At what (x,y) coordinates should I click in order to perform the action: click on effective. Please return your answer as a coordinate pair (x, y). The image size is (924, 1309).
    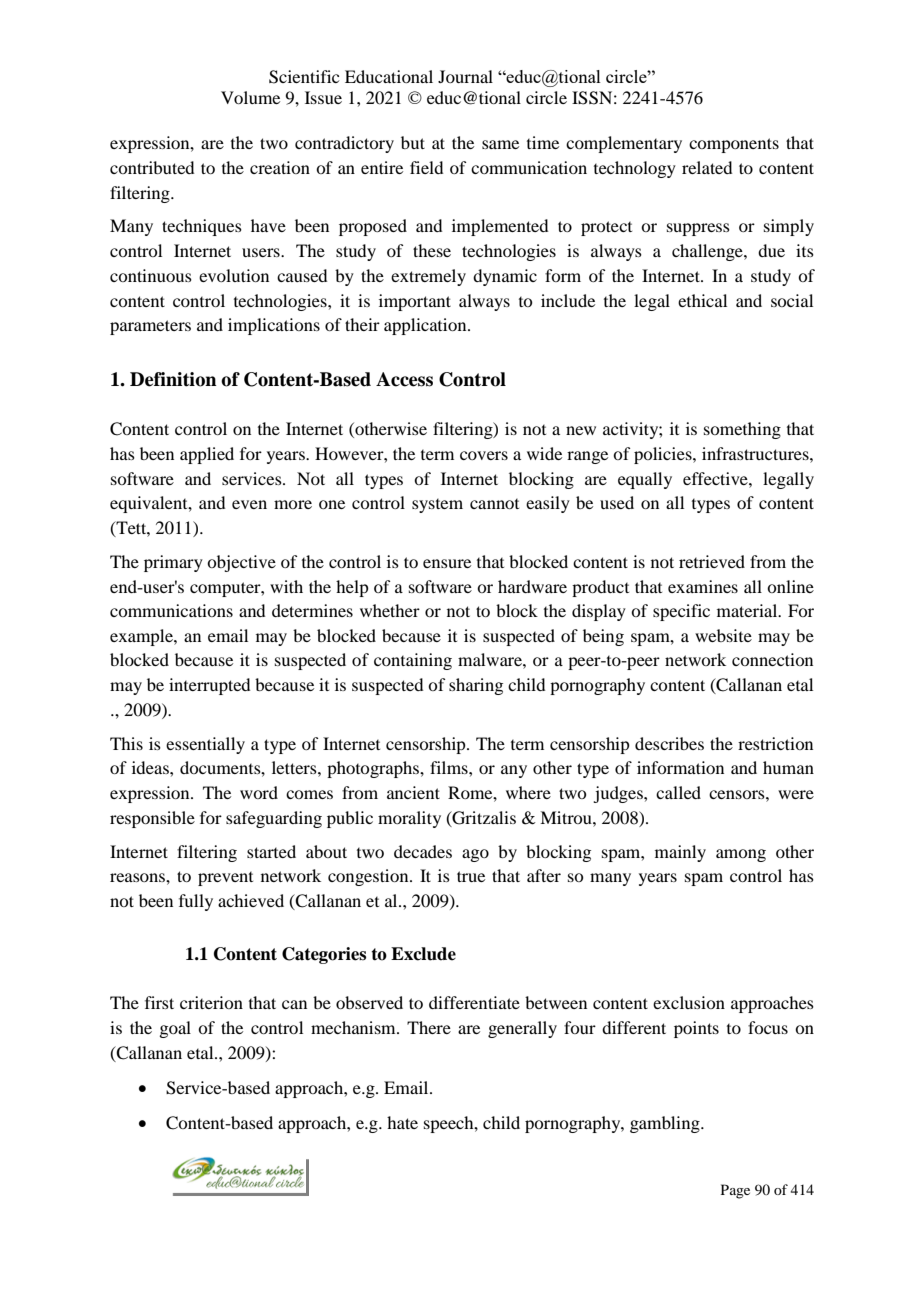
    Looking at the image, I should click on (716, 478).
